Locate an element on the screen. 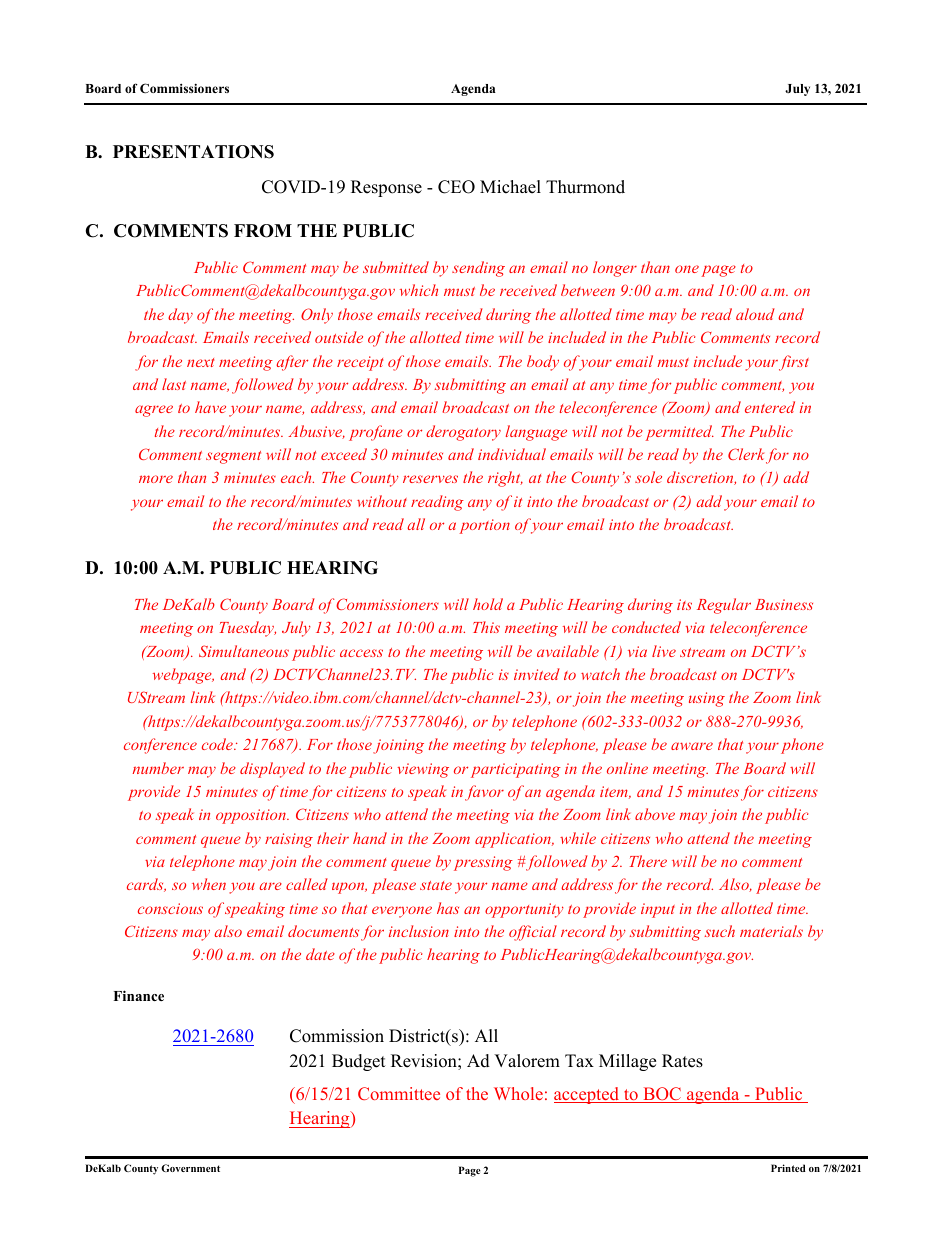 This screenshot has height=1233, width=952. CEO is located at coordinates (456, 187).
